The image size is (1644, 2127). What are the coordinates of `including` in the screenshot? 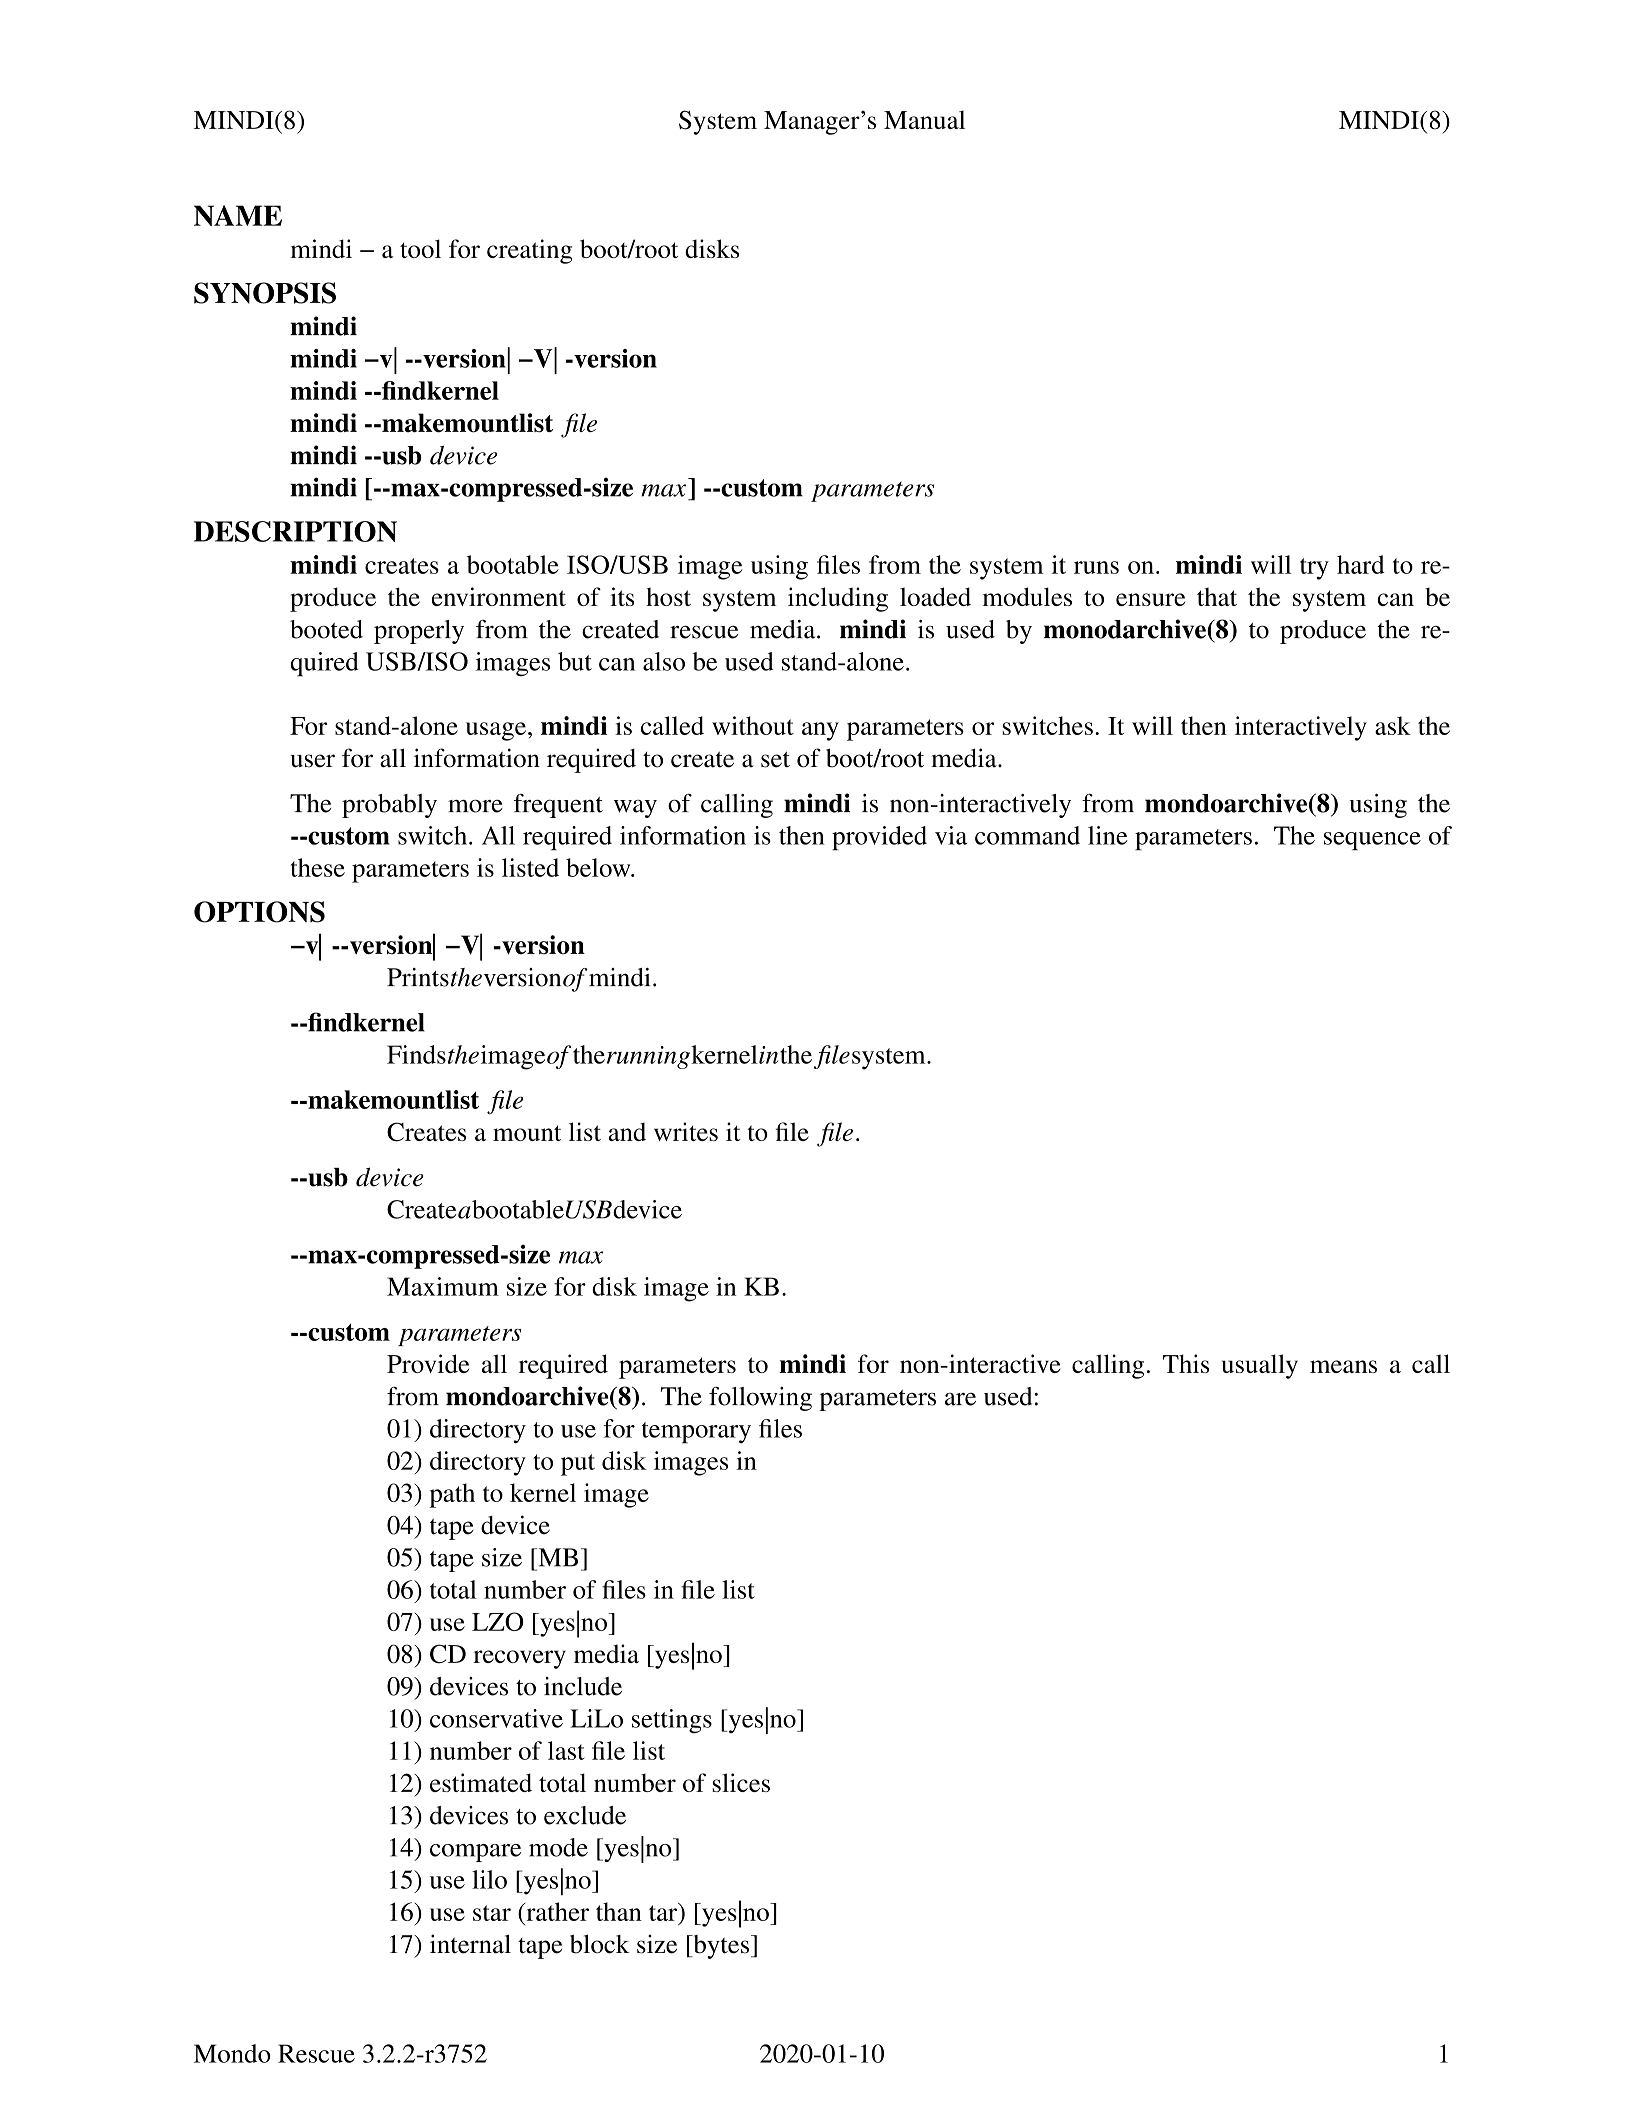 It's located at (838, 599).
